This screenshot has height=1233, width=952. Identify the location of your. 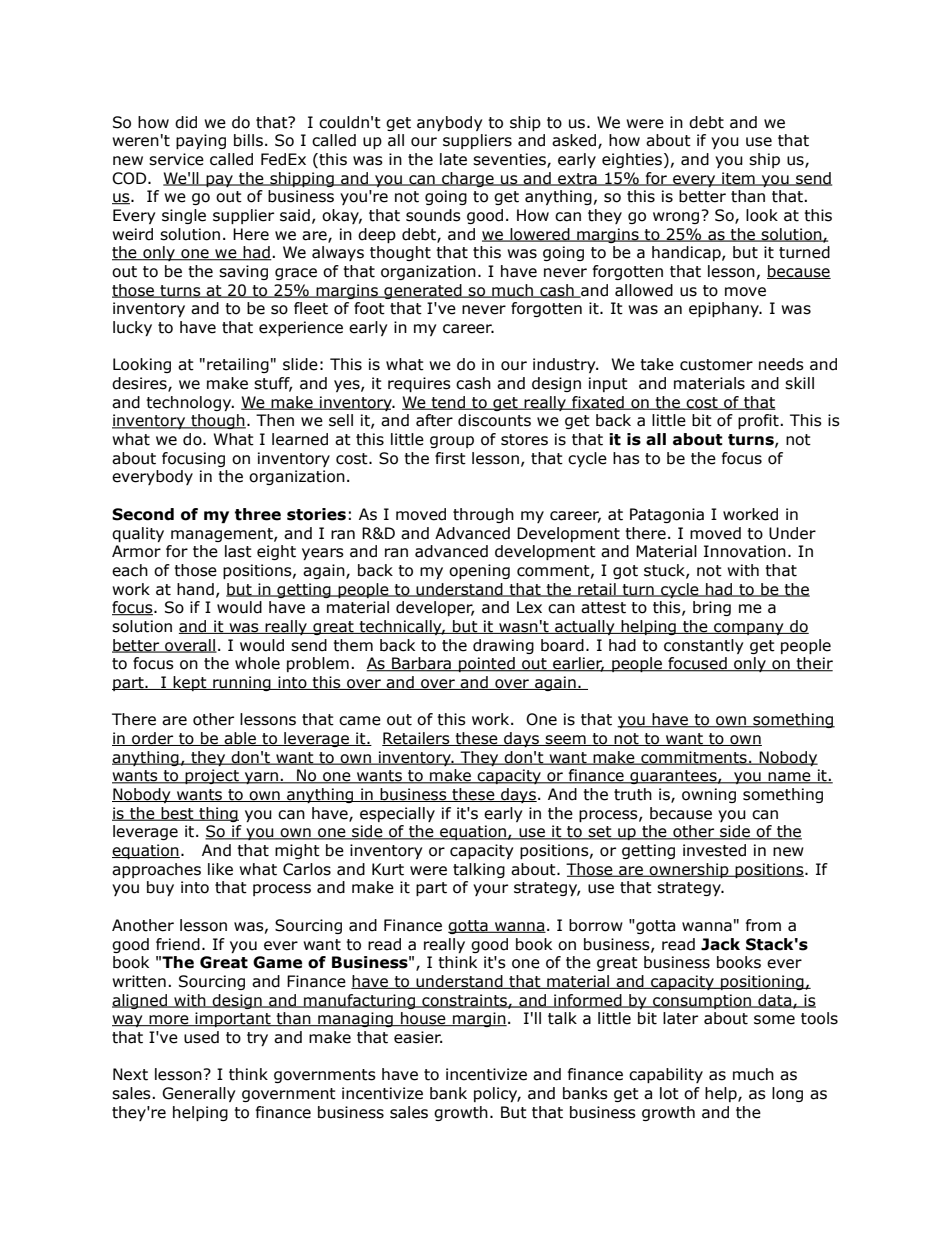
(490, 890).
